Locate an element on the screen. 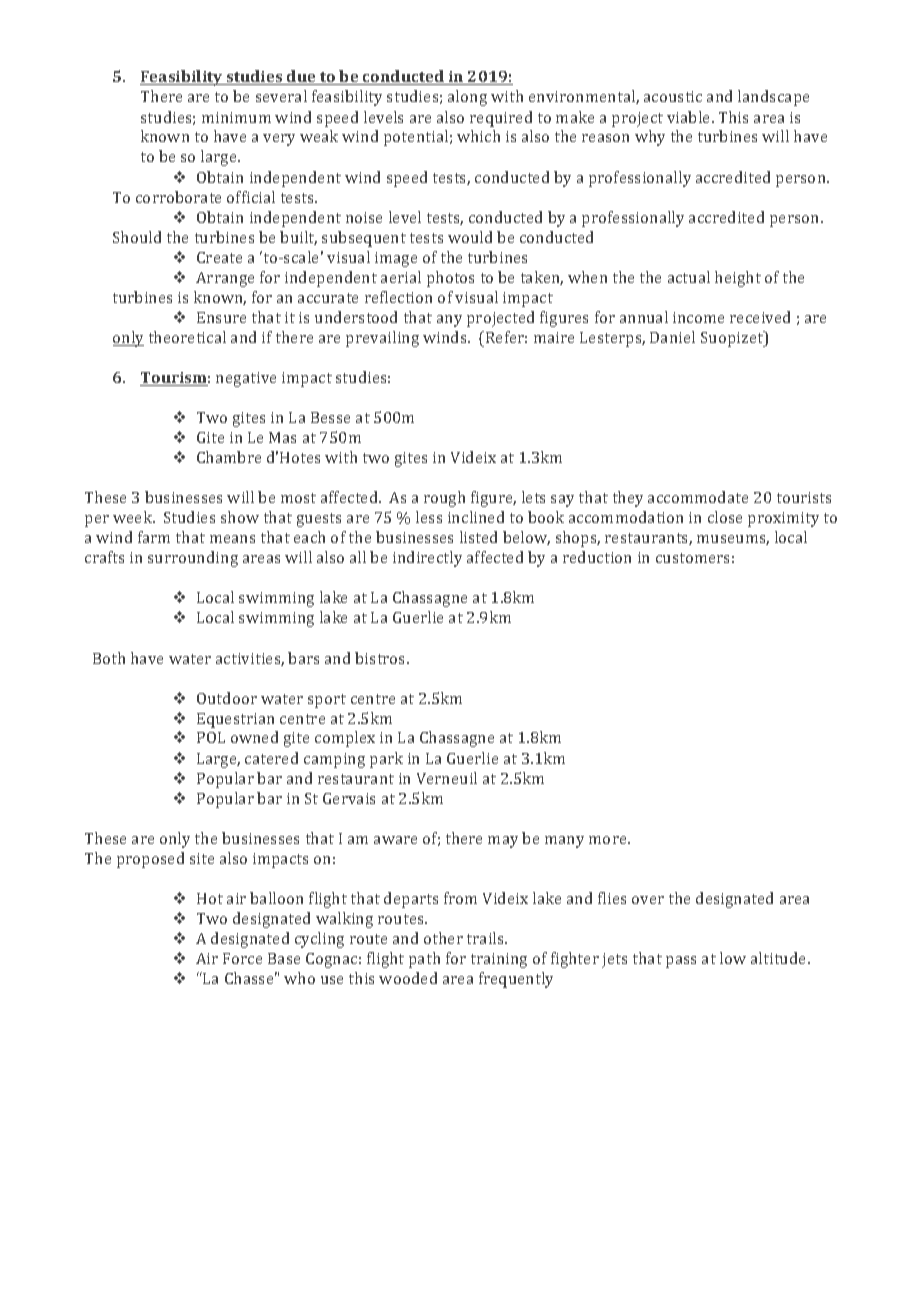 Image resolution: width=924 pixels, height=1308 pixels. along is located at coordinates (467, 98).
